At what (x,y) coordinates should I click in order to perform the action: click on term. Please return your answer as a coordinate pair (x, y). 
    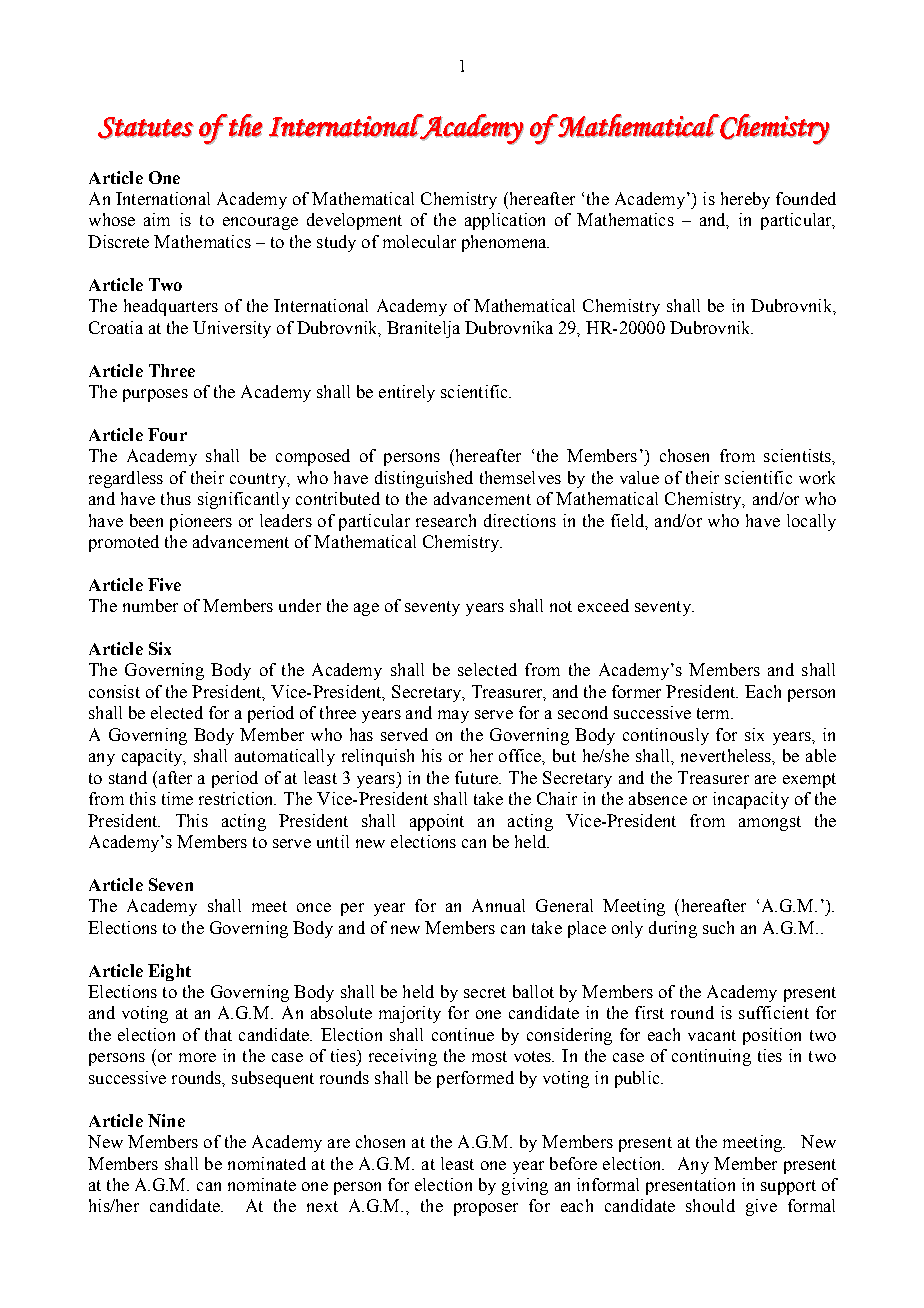
    Looking at the image, I should click on (715, 713).
